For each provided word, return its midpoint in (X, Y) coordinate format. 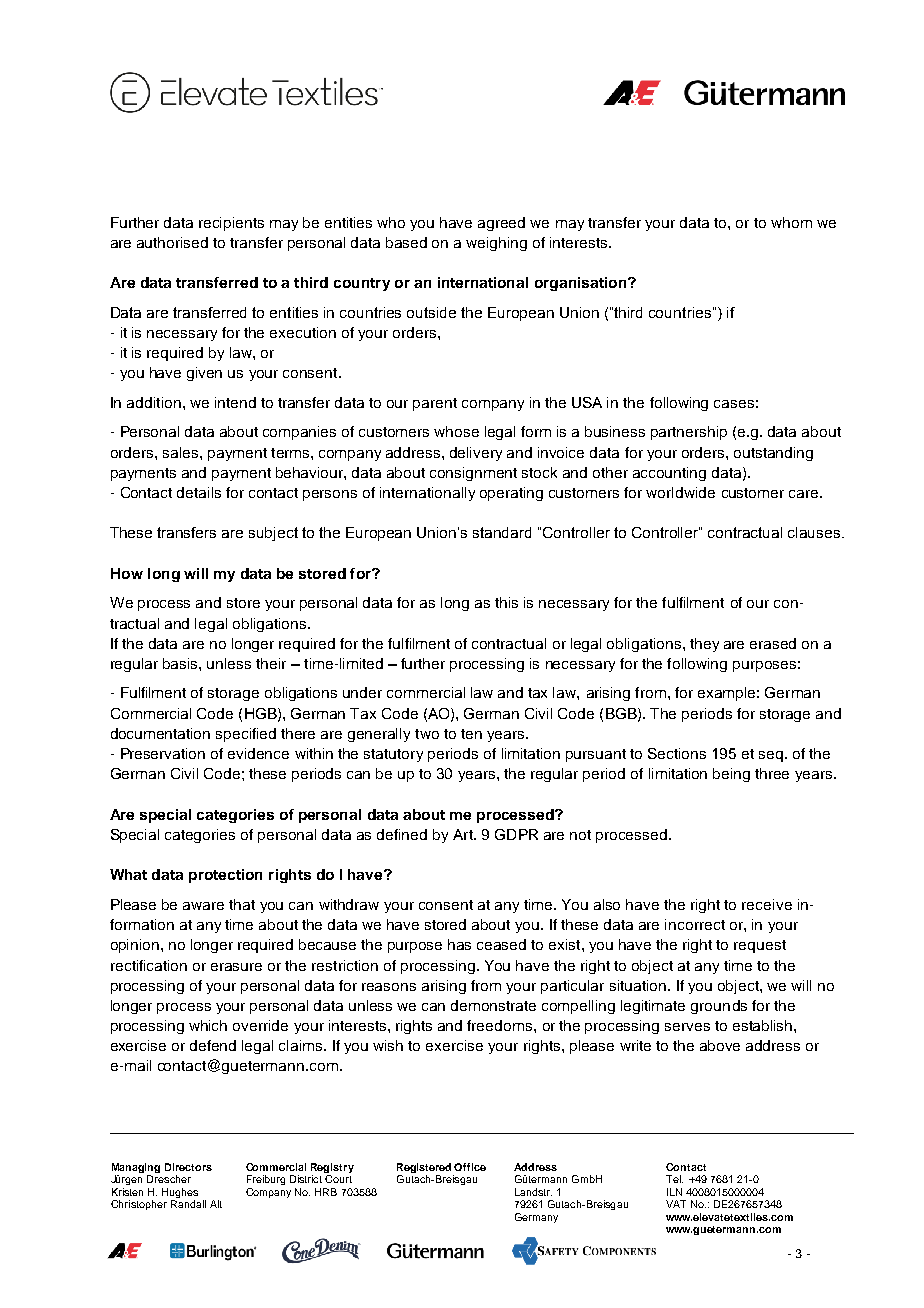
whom (791, 222)
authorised (172, 242)
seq (772, 756)
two (427, 734)
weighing (496, 244)
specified (246, 735)
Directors (188, 1167)
